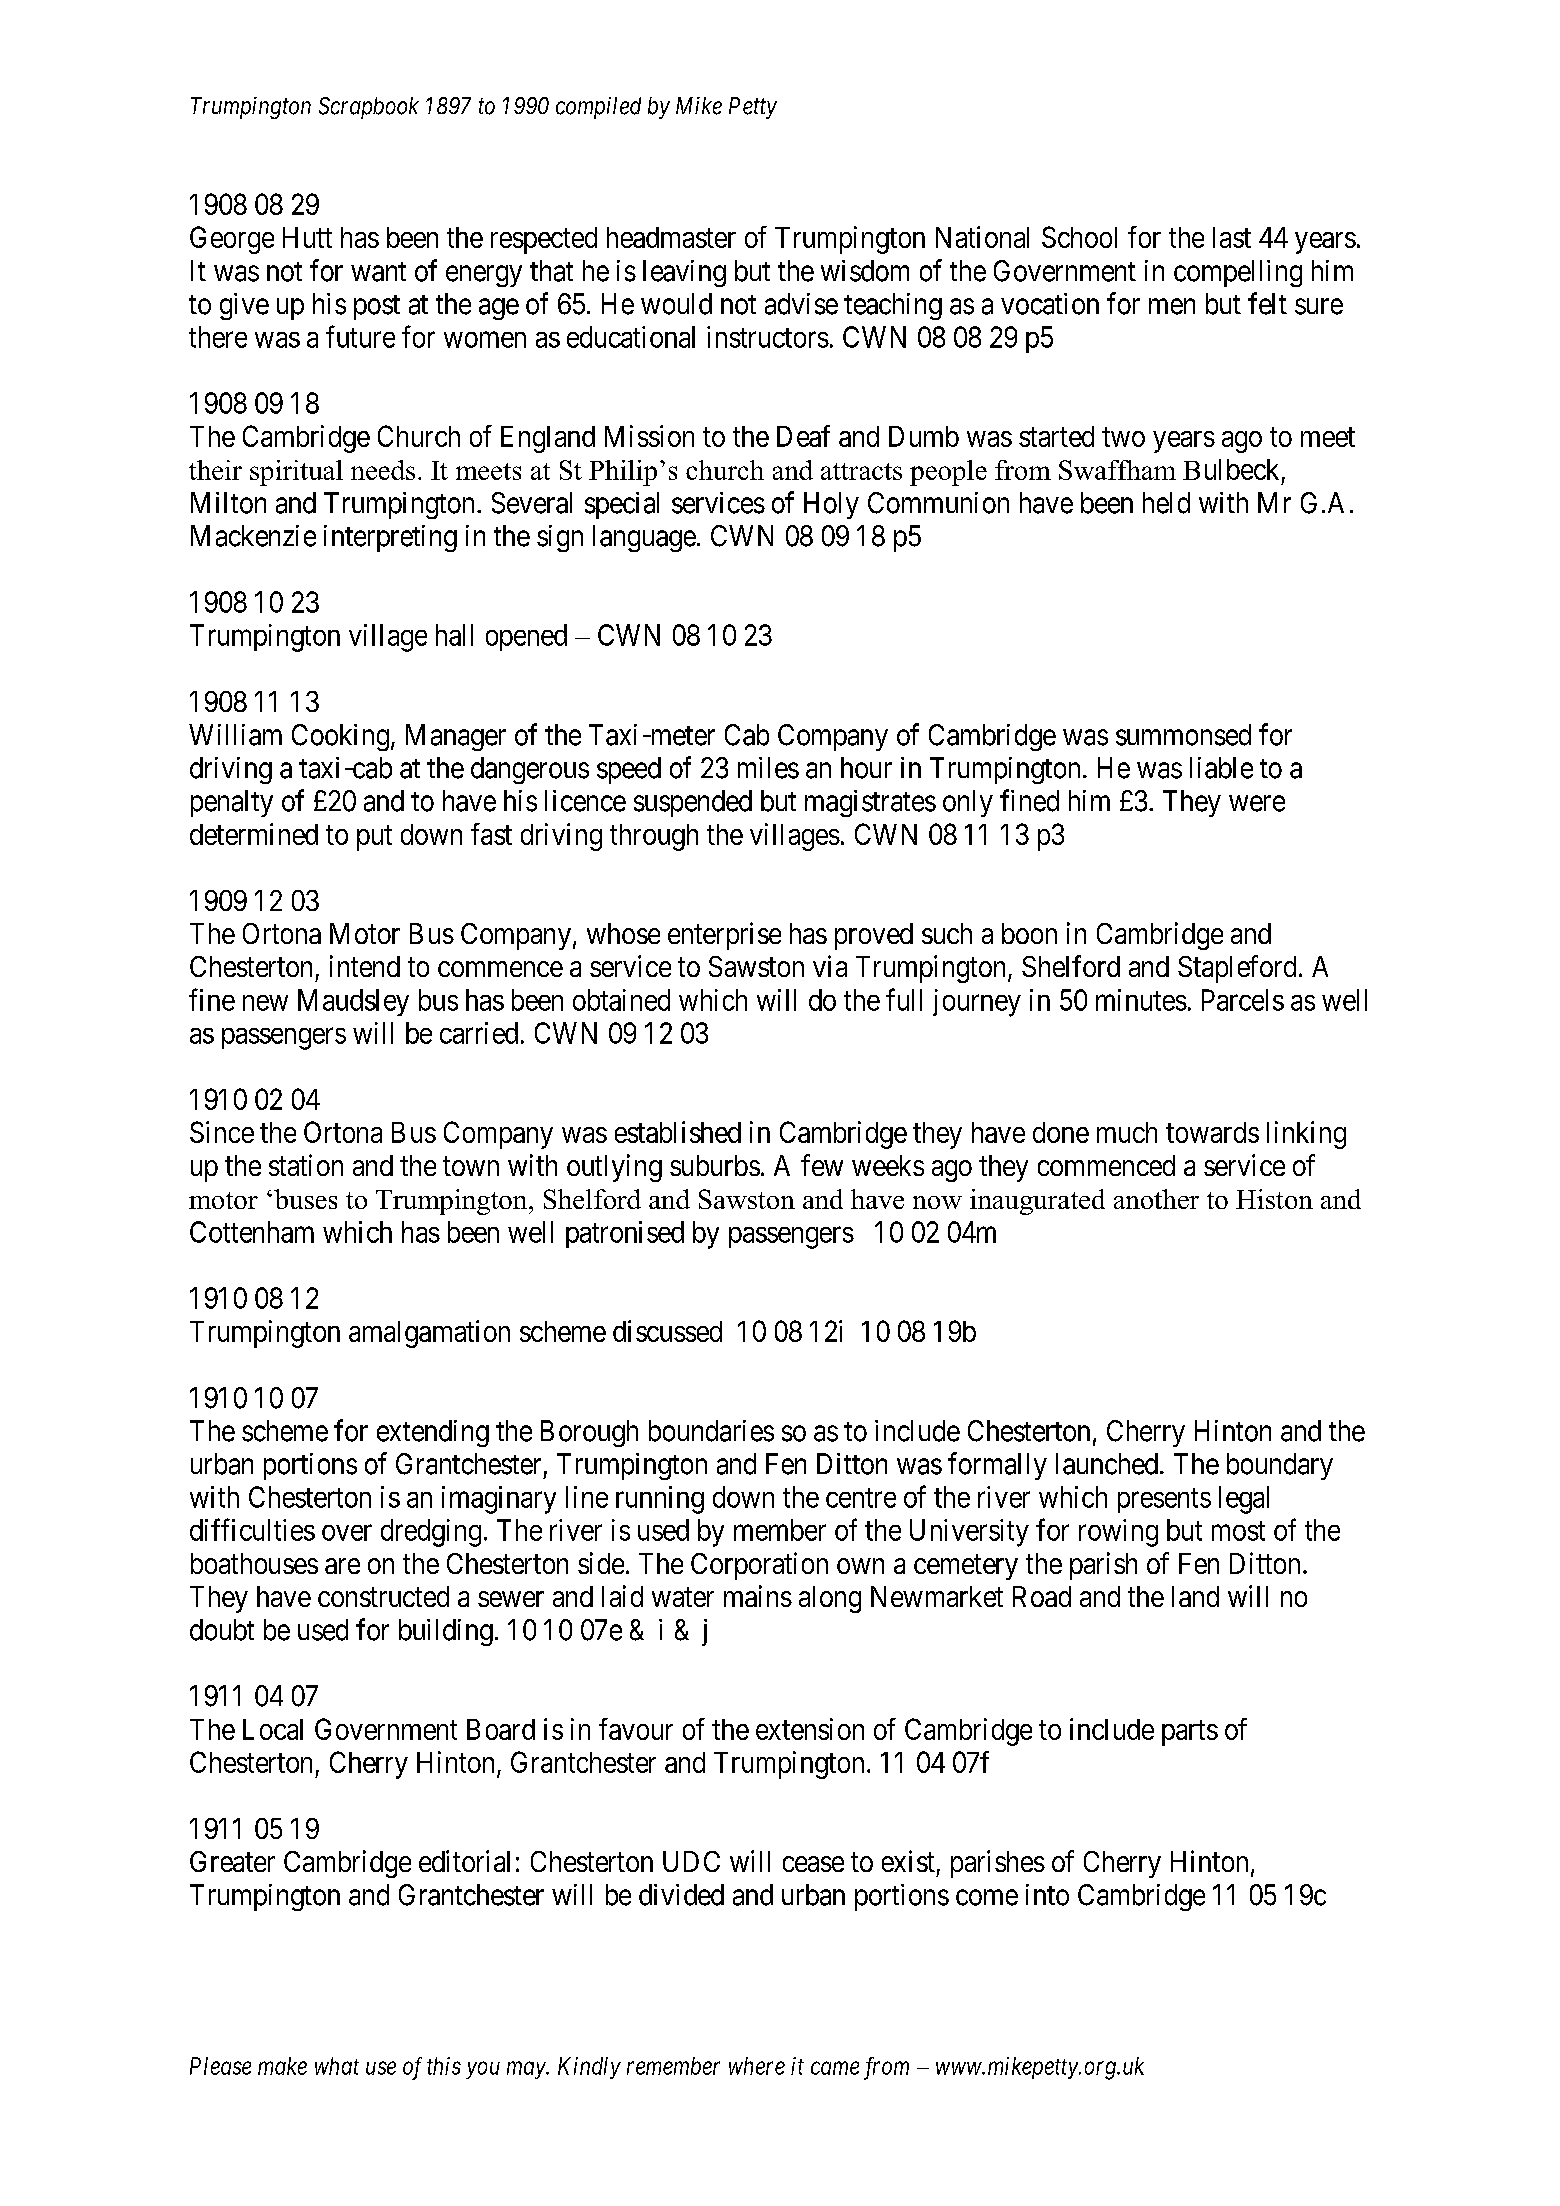  Describe the element at coordinates (831, 505) in the image. I see `Holy` at that location.
